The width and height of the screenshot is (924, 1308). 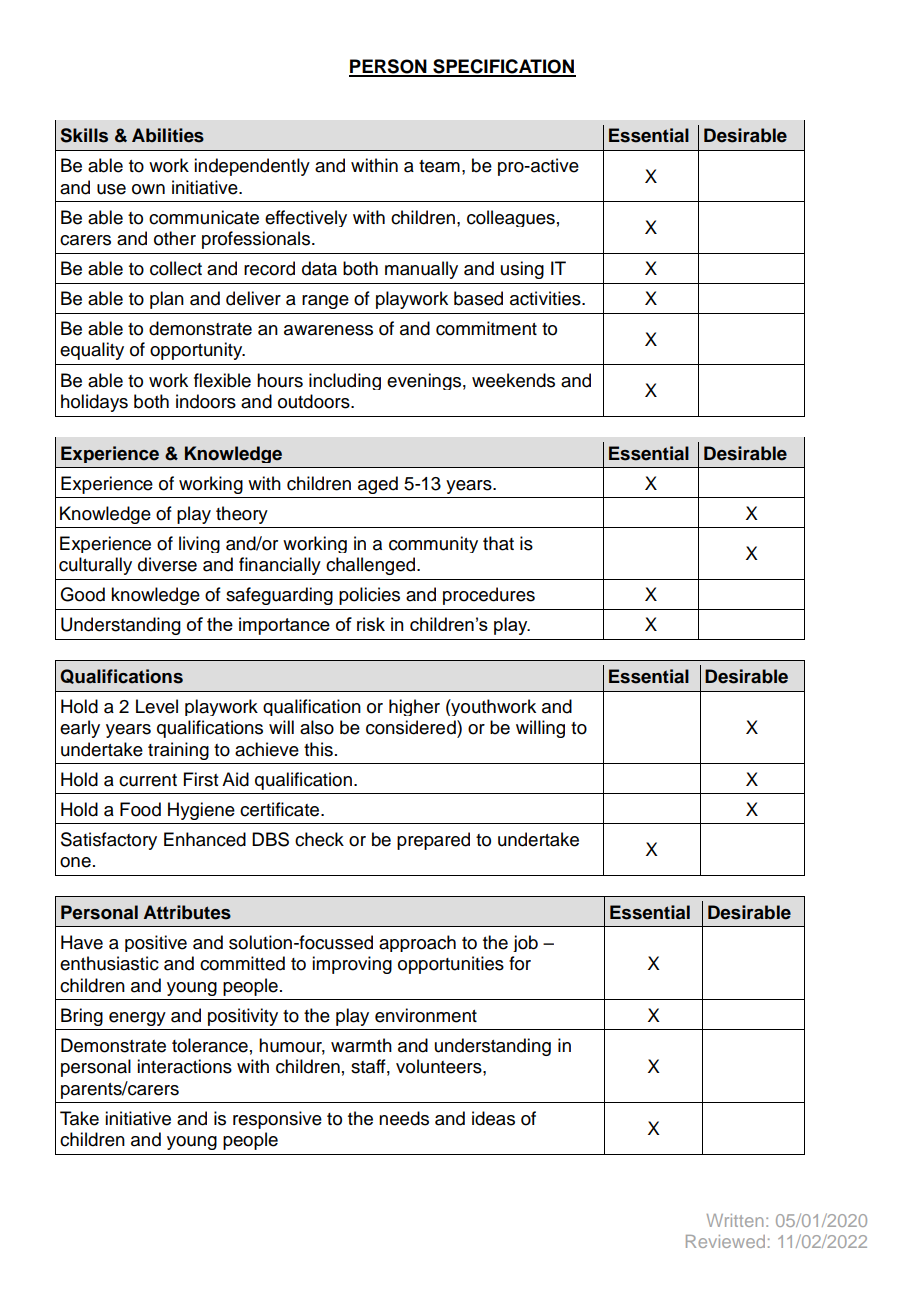 I want to click on Abilities, so click(x=168, y=135).
